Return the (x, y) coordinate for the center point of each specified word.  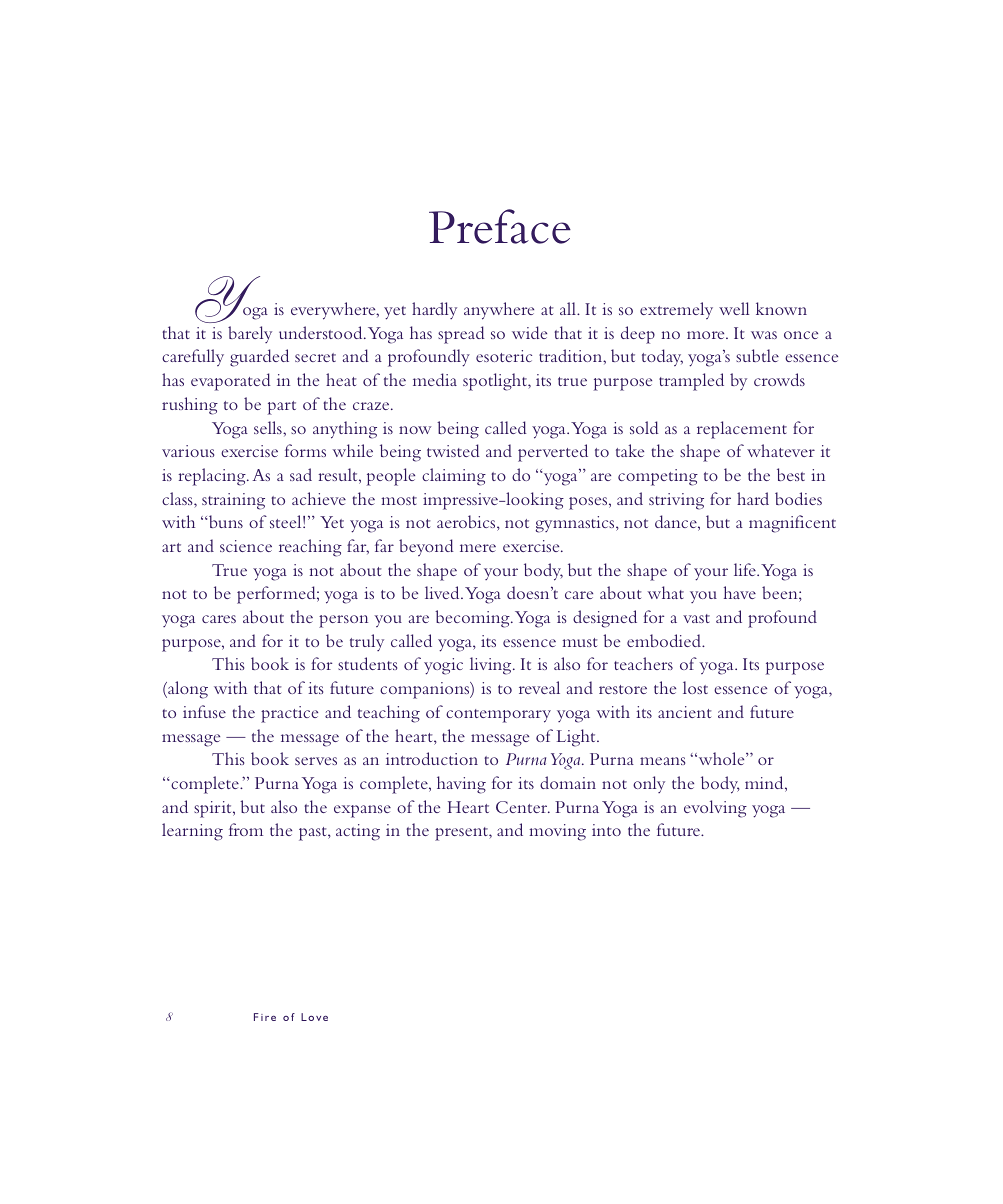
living (492, 666)
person (343, 621)
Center (523, 807)
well (734, 308)
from (246, 829)
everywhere (334, 311)
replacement (742, 430)
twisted (453, 450)
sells (269, 427)
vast (696, 618)
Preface (500, 226)
